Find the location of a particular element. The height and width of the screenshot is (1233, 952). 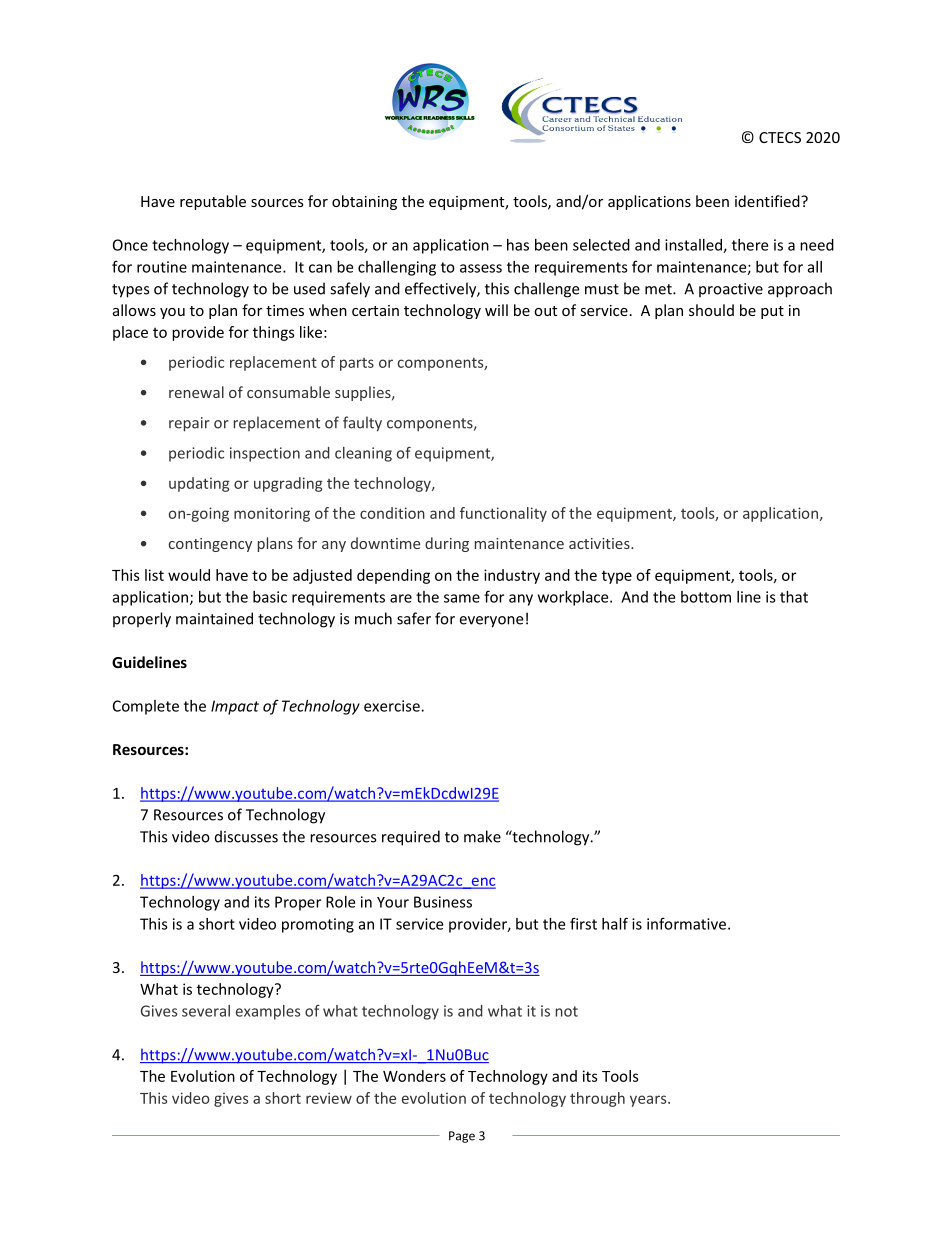

reputable is located at coordinates (213, 202).
